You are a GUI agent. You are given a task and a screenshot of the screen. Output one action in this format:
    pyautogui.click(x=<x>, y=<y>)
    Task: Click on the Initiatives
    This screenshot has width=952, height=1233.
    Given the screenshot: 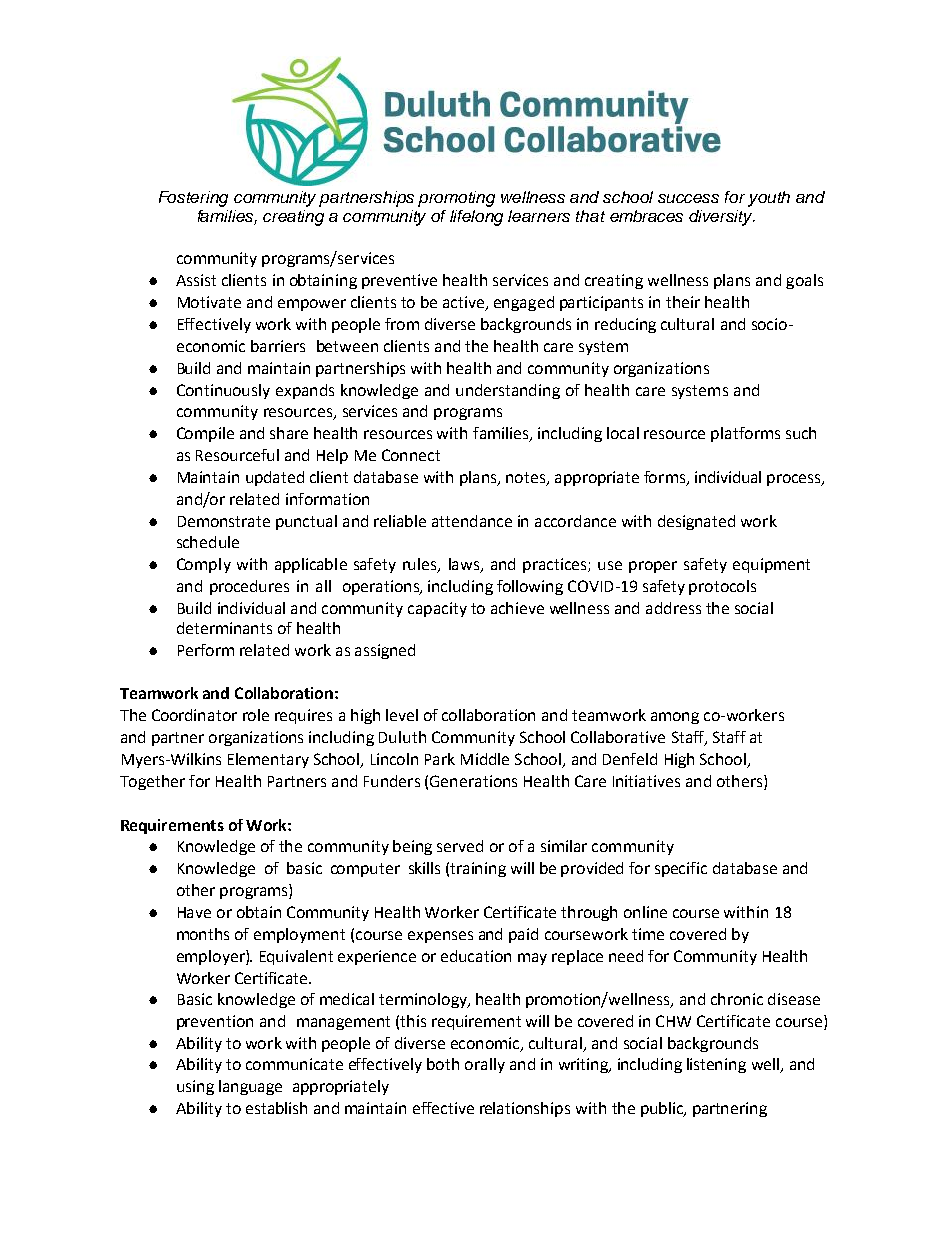 What is the action you would take?
    pyautogui.click(x=646, y=781)
